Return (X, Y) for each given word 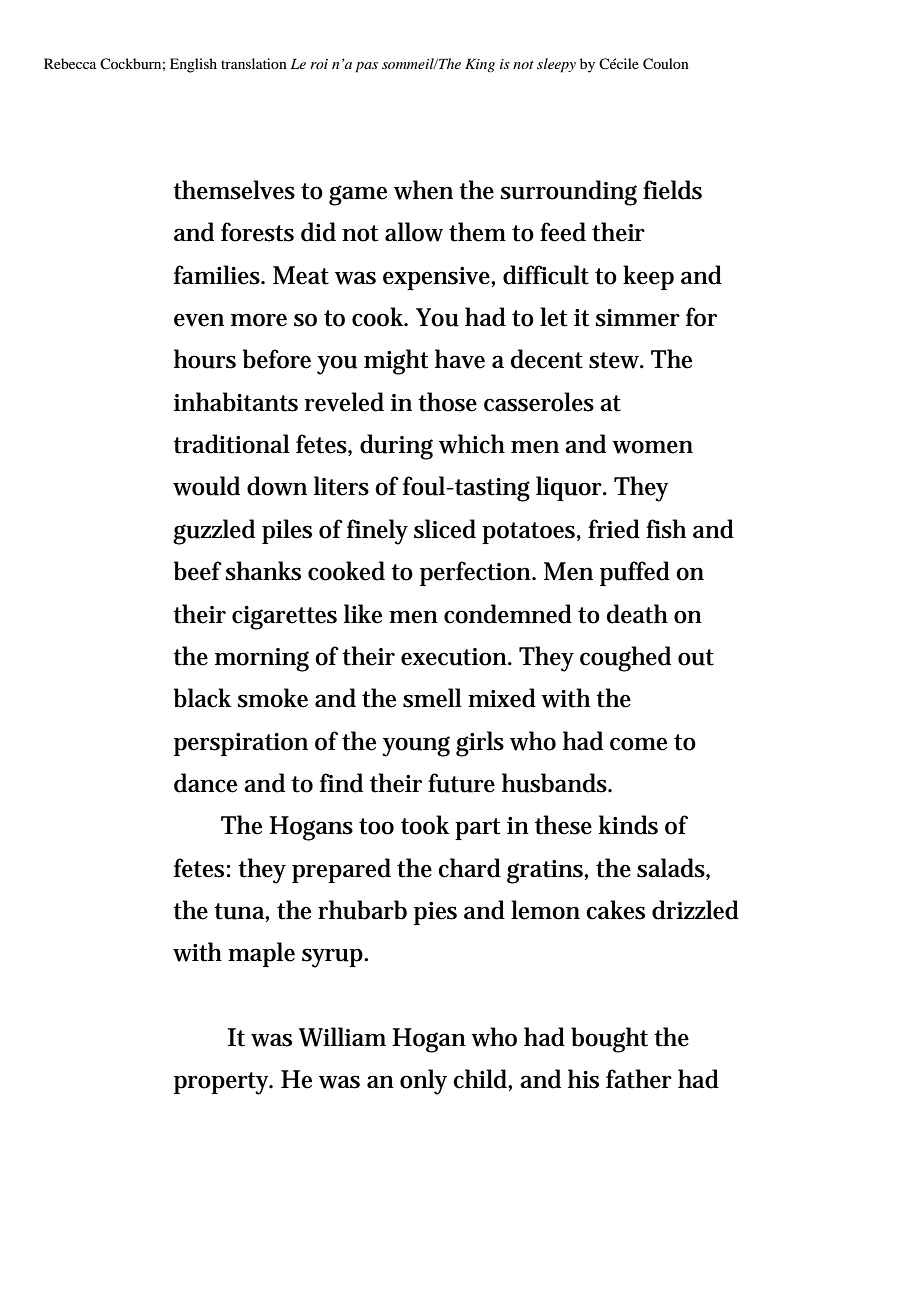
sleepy (556, 65)
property (223, 1083)
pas (366, 67)
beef (198, 571)
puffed (635, 573)
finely (377, 532)
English (193, 65)
